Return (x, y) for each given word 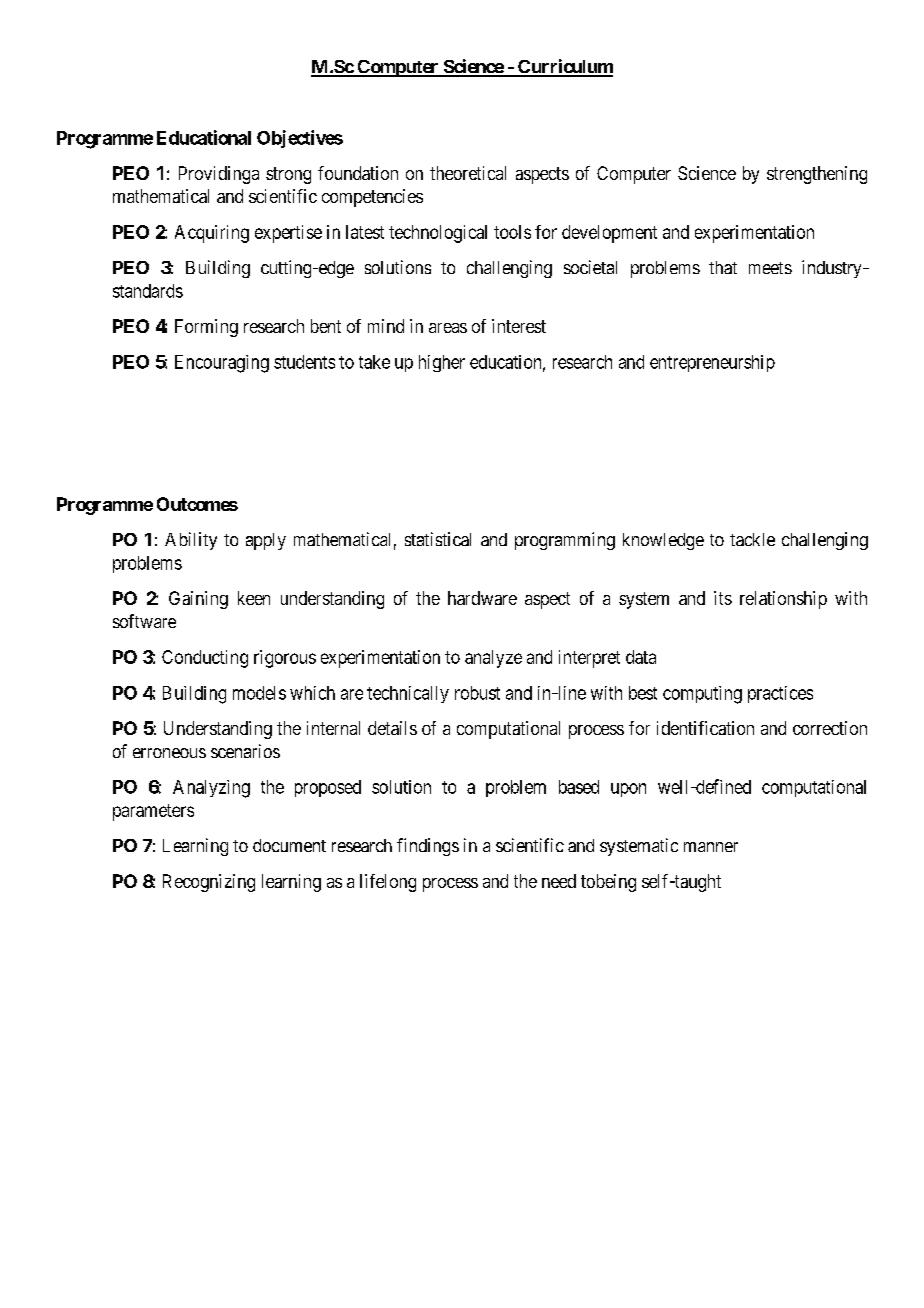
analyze (493, 659)
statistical (438, 539)
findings (428, 847)
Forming (206, 328)
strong (288, 175)
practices (780, 694)
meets (770, 268)
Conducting (205, 659)
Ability (191, 541)
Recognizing (209, 883)
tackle (752, 539)
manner (711, 847)
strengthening (817, 175)
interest (519, 326)
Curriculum (564, 67)
